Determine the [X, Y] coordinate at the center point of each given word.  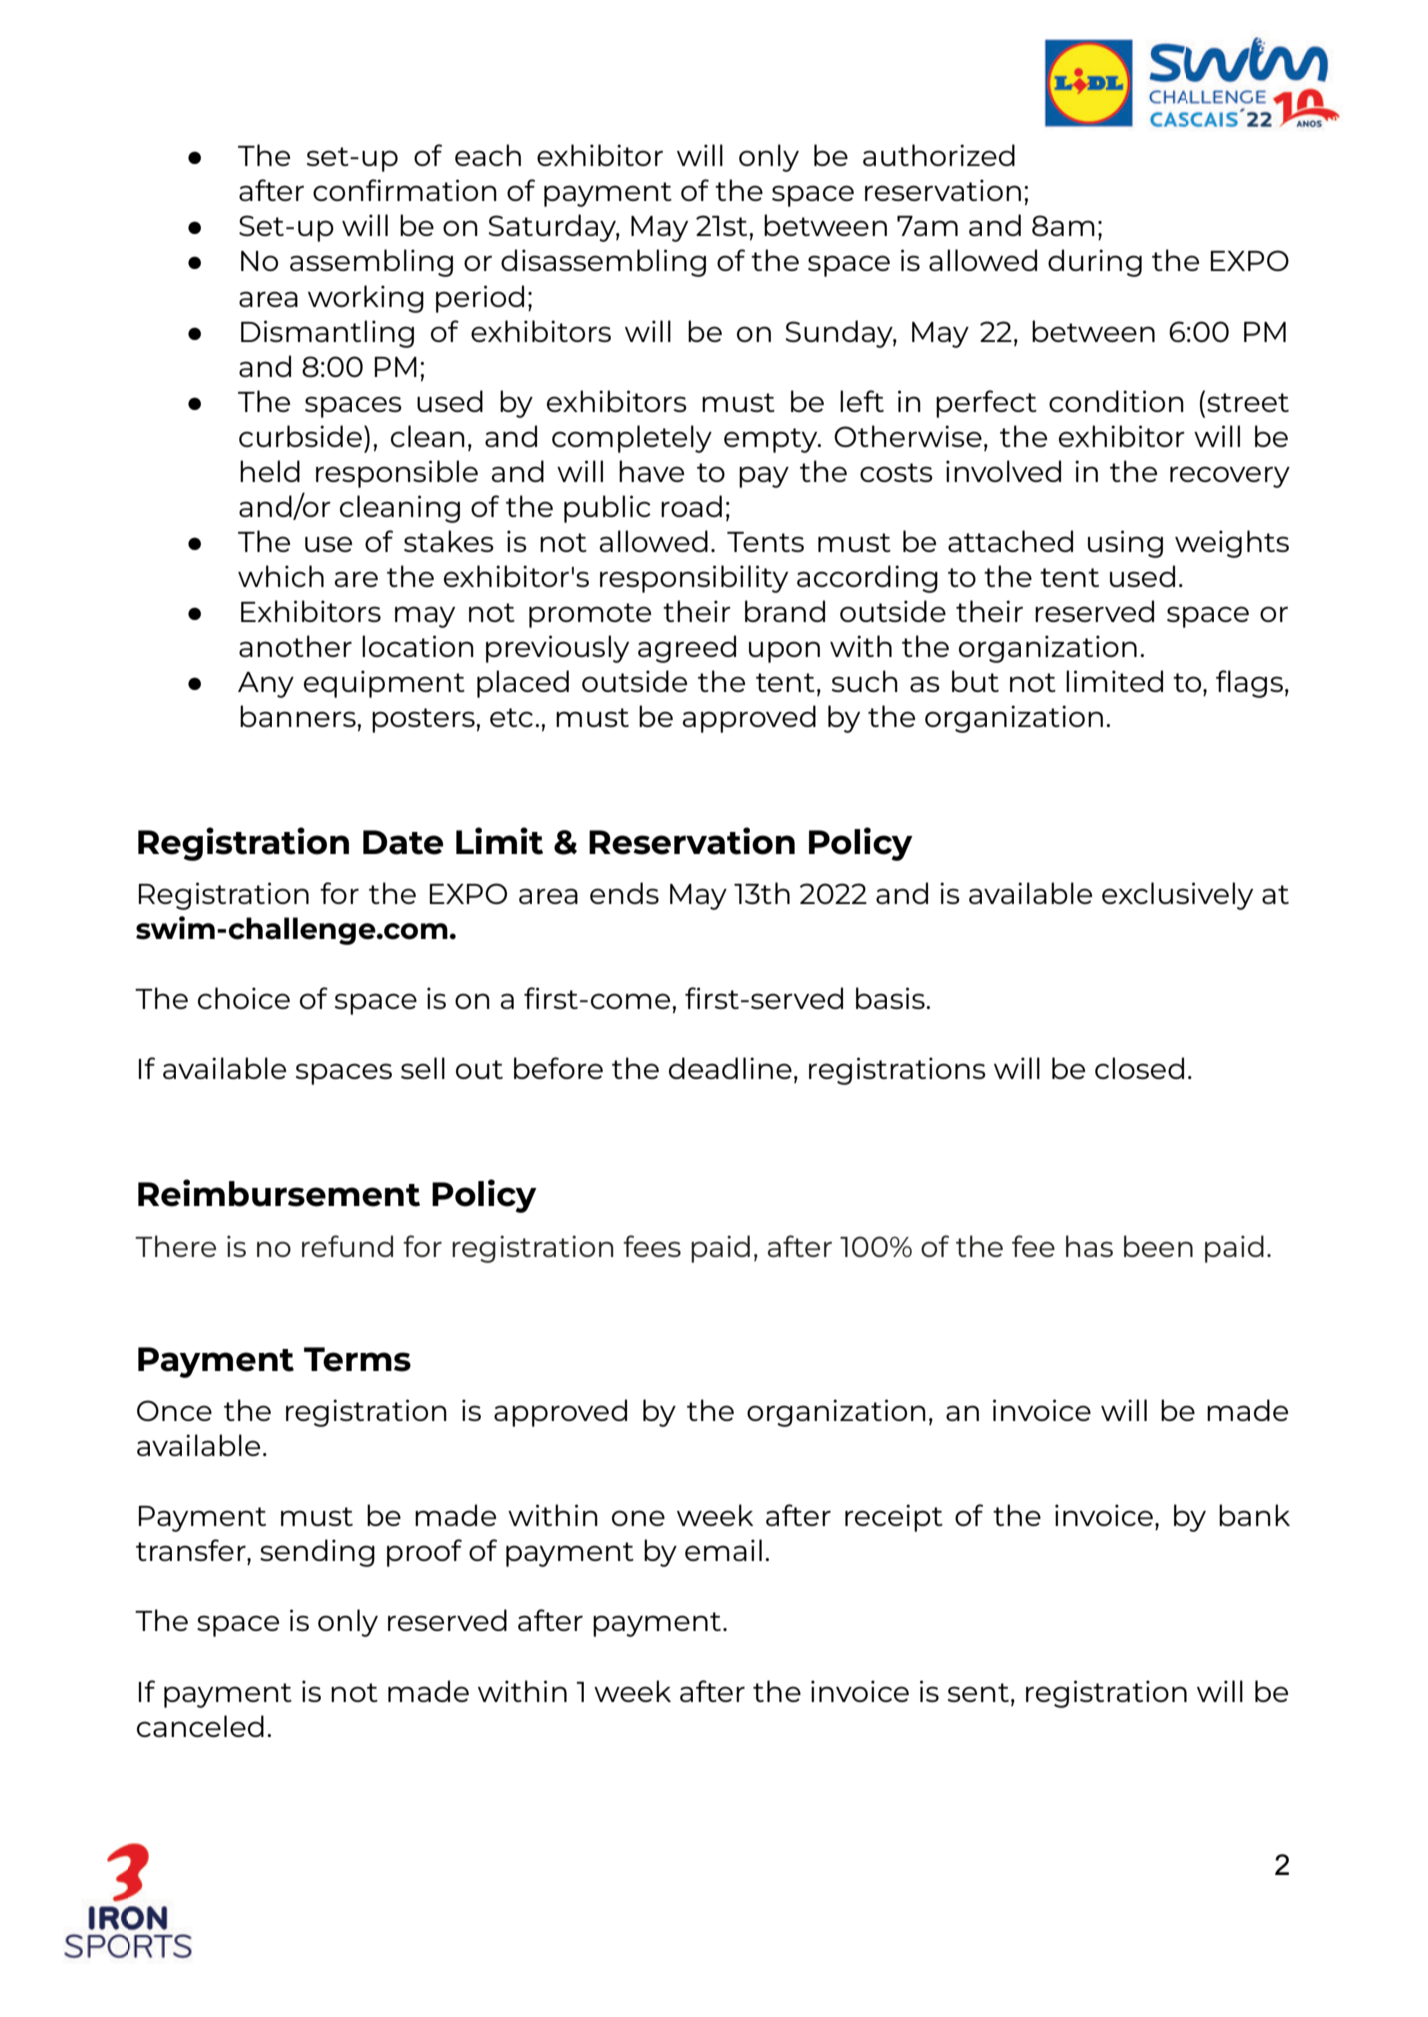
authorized [939, 155]
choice [244, 998]
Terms [357, 1359]
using [1125, 544]
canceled [200, 1726]
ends [624, 893]
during [1095, 263]
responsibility [694, 579]
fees [652, 1246]
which [281, 576]
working [366, 299]
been [1158, 1246]
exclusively [1177, 896]
